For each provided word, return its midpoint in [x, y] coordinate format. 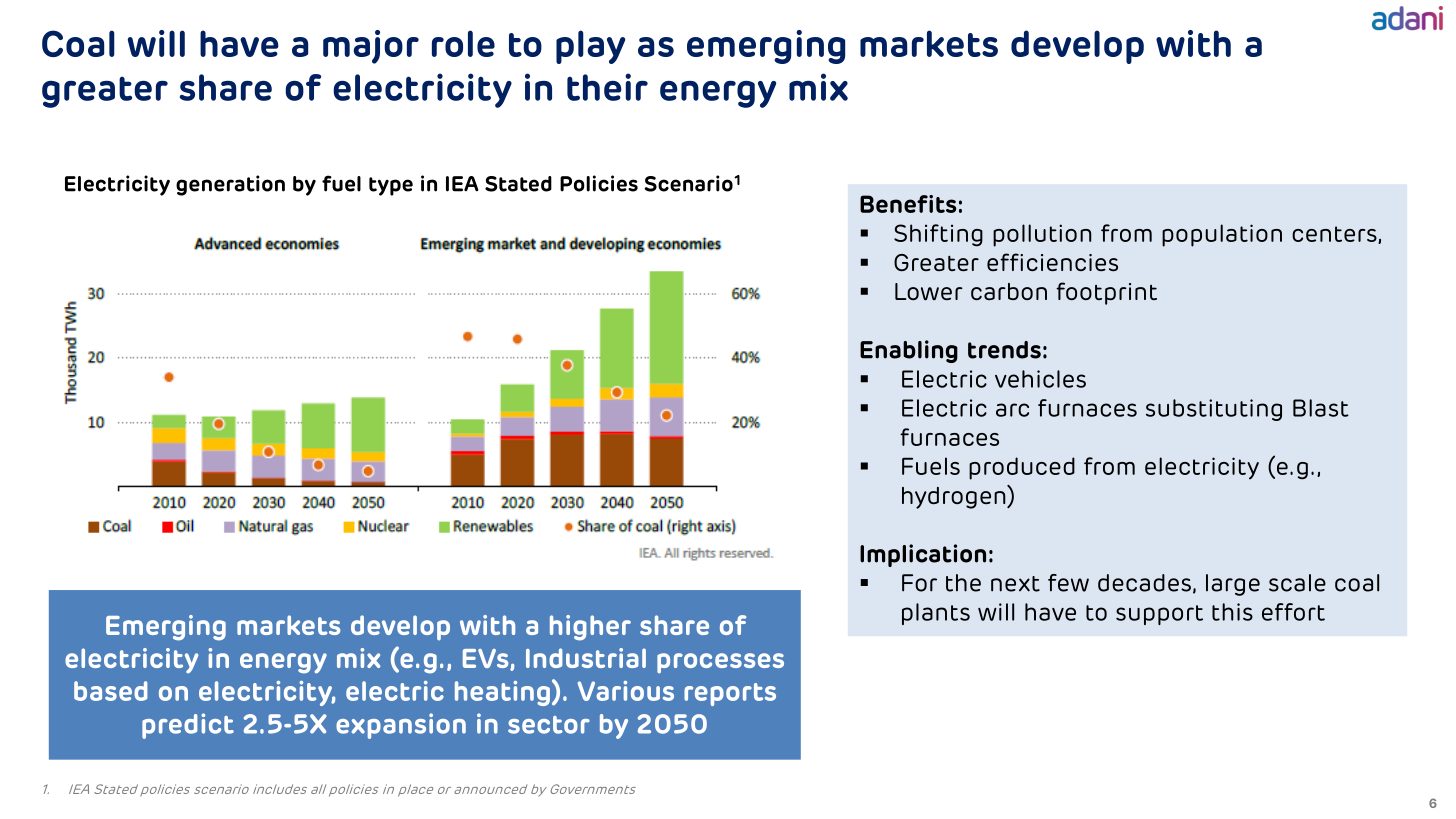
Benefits [908, 204]
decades [1144, 583]
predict [188, 726]
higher [590, 628]
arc [1012, 410]
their [607, 87]
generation [230, 185]
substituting [1214, 410]
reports [730, 694]
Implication [923, 555]
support [1159, 615]
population [1222, 235]
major [371, 47]
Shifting [938, 235]
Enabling [909, 351]
